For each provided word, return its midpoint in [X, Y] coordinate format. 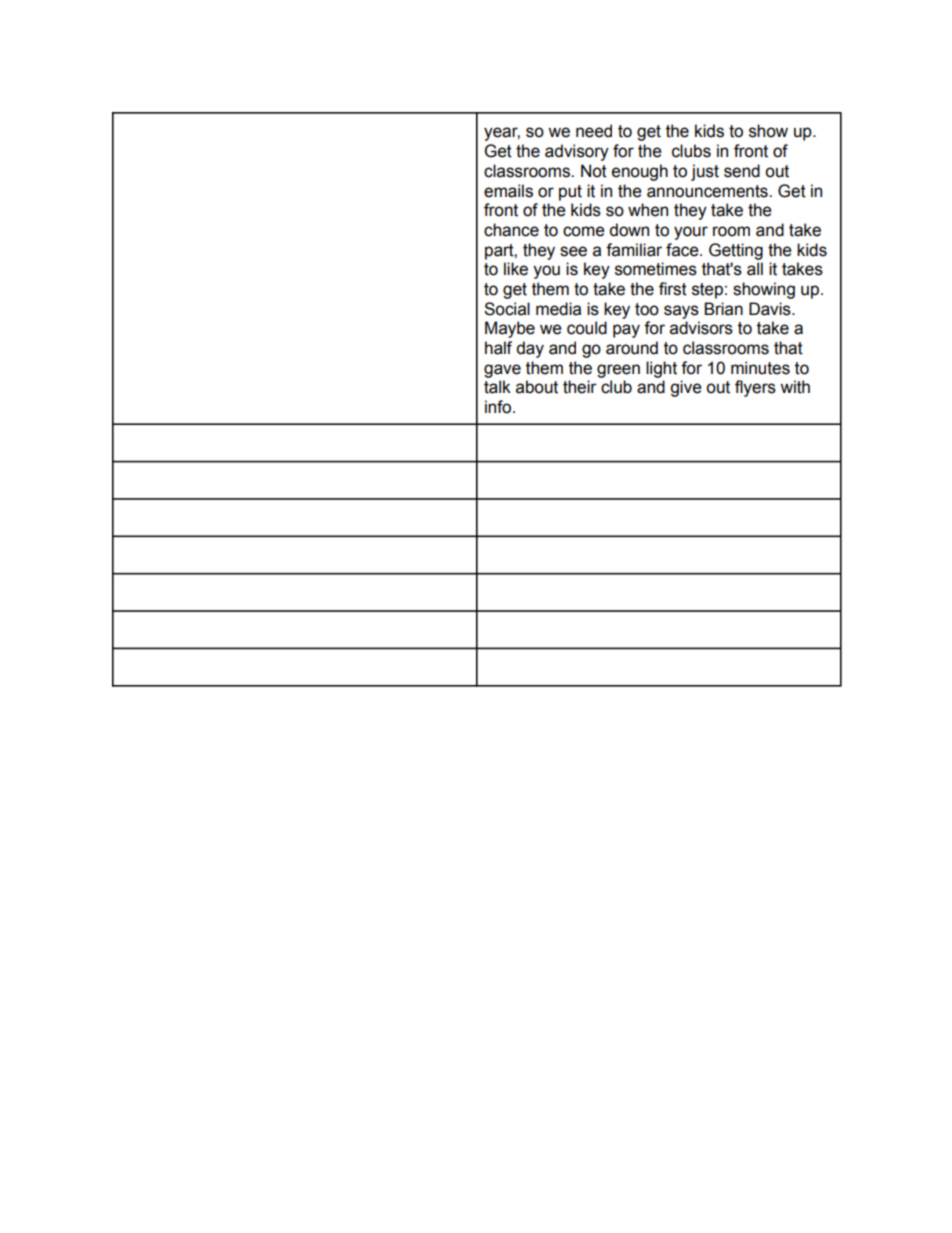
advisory [577, 152]
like [516, 269]
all [755, 269]
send [742, 171]
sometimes [656, 269]
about [537, 387]
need [594, 131]
